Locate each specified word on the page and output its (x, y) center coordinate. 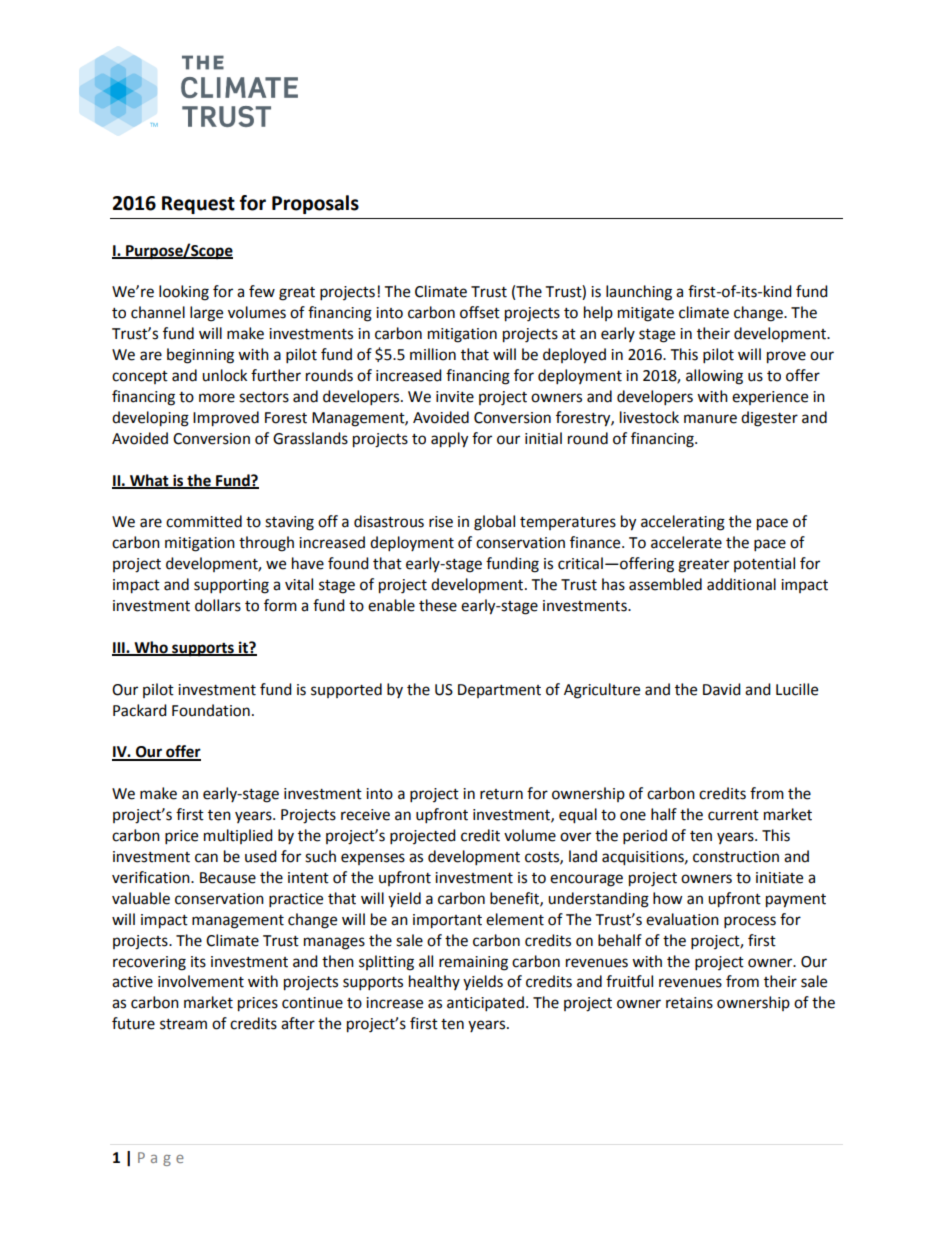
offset (480, 312)
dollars (218, 605)
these (438, 605)
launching (639, 293)
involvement (201, 981)
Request (198, 205)
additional (741, 584)
